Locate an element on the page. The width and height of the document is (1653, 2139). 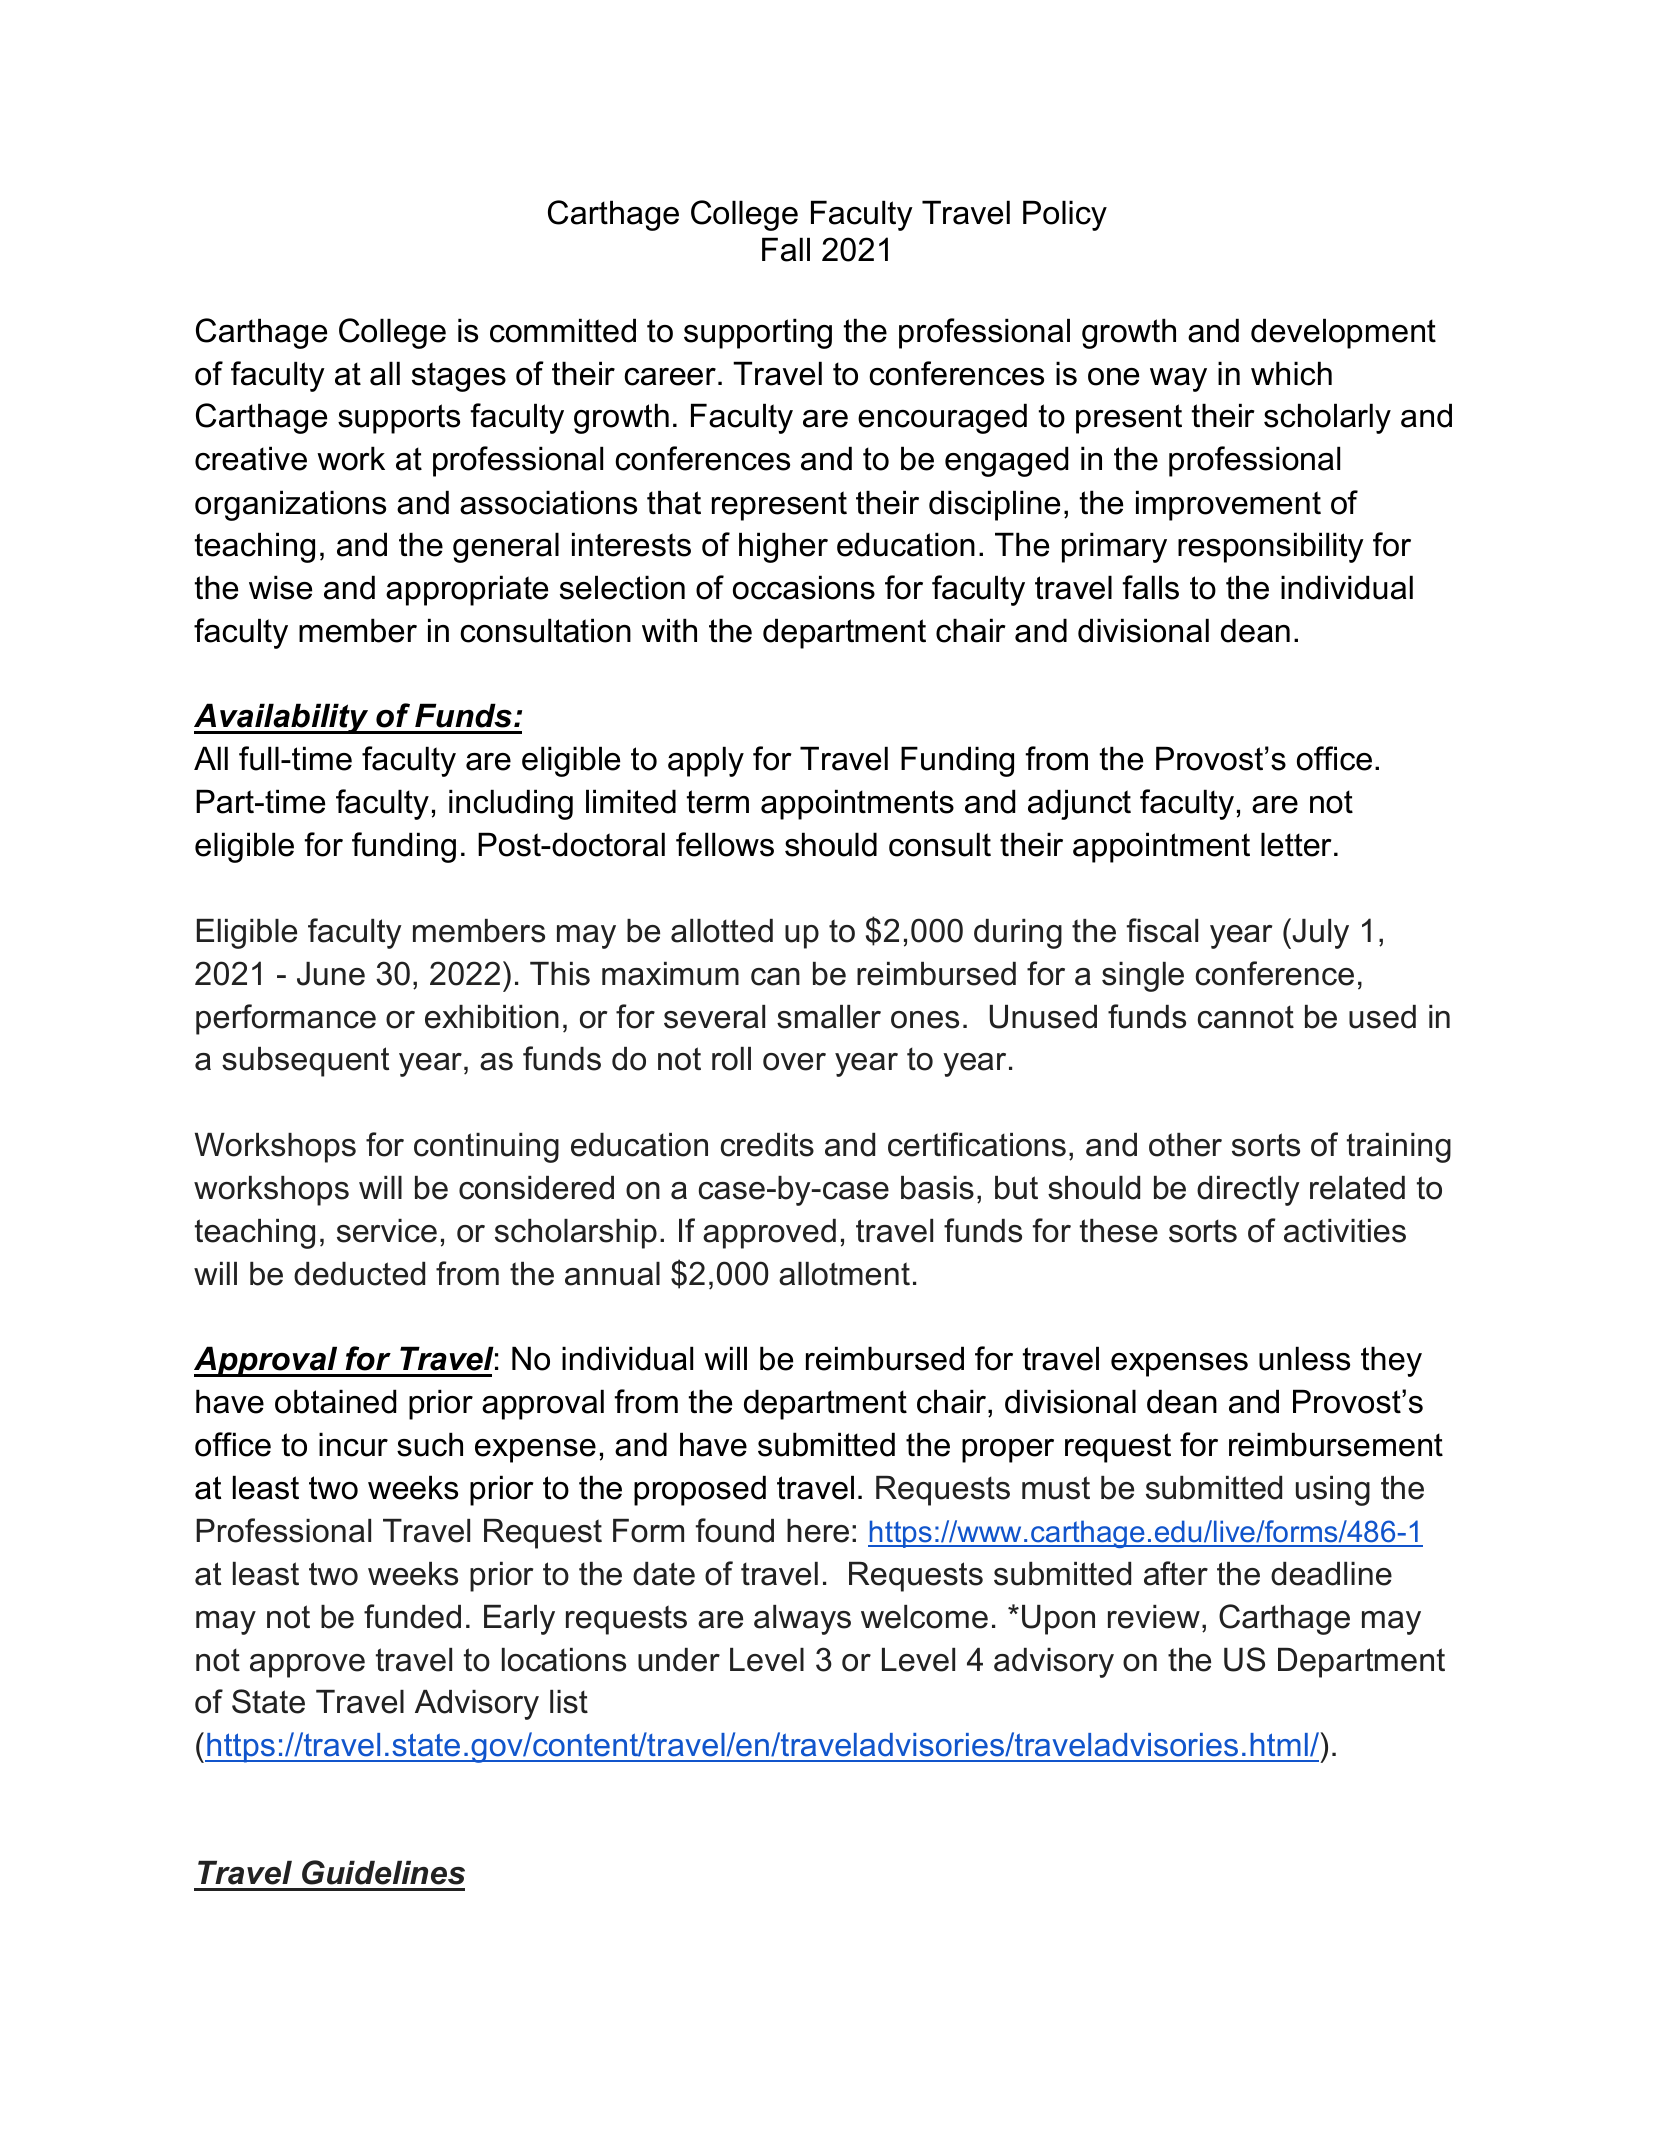
development is located at coordinates (1343, 333).
